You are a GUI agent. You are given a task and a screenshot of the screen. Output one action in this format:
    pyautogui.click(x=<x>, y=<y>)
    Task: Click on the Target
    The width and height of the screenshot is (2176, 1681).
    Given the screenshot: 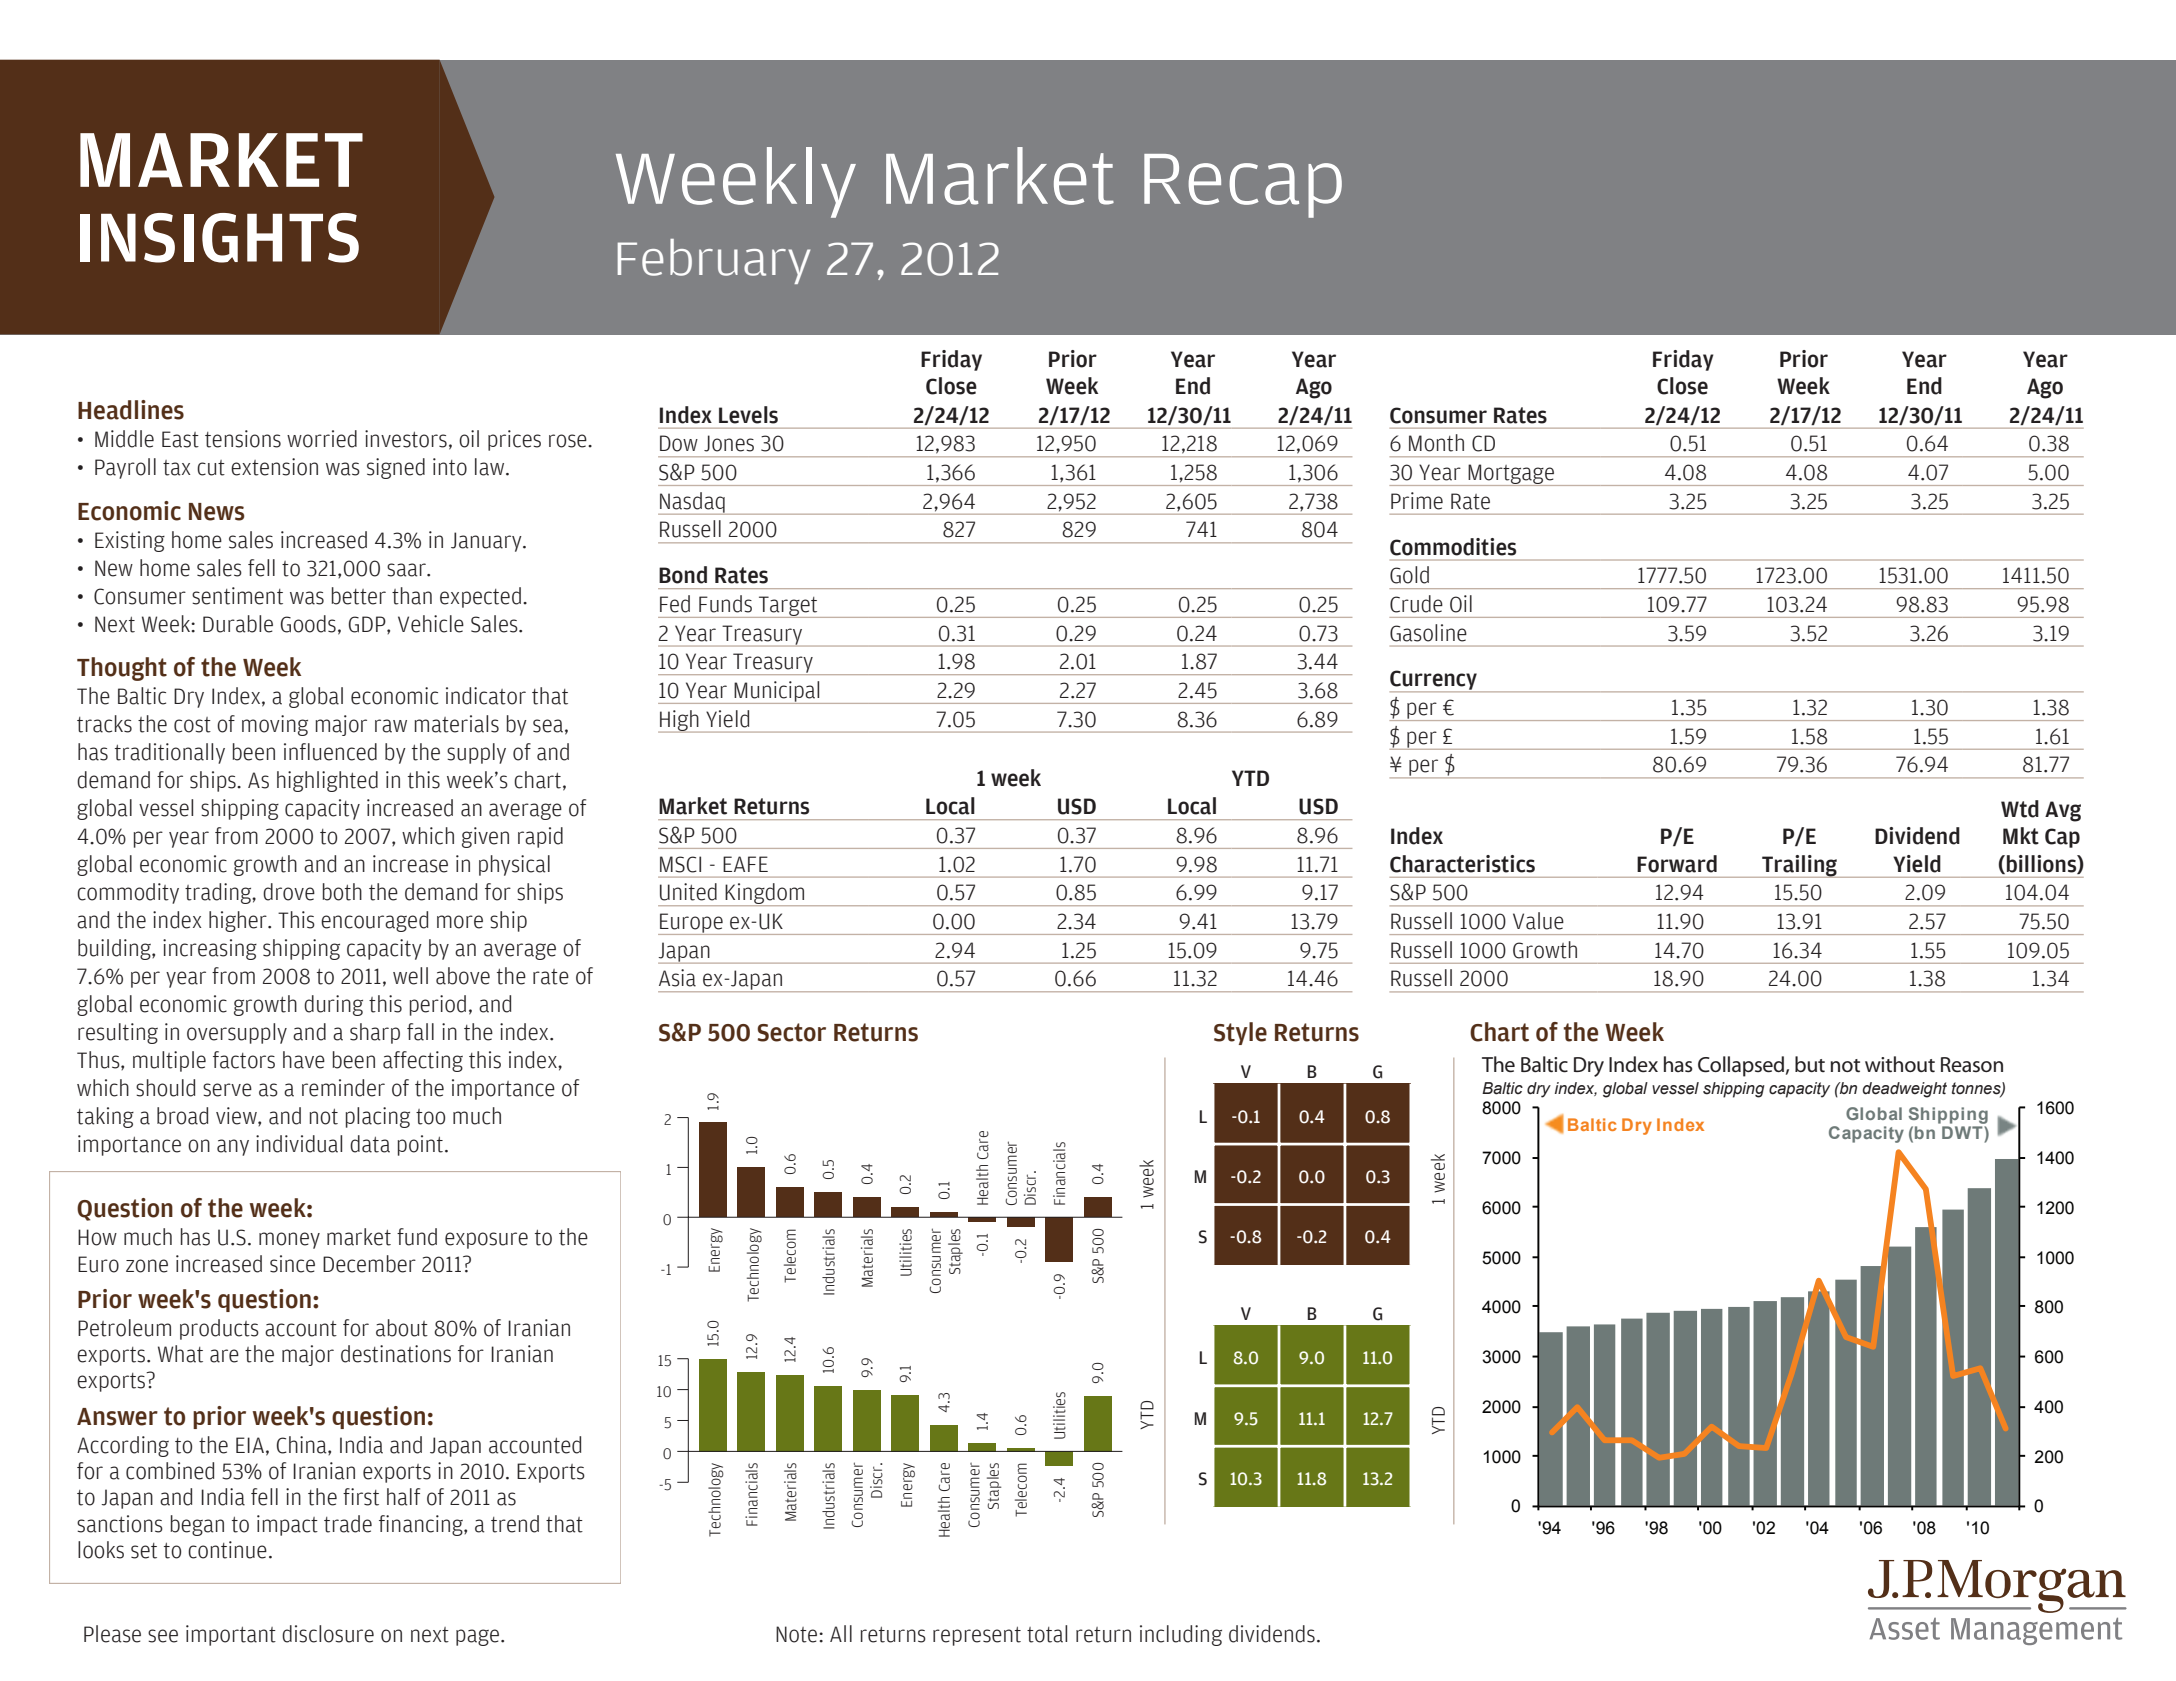 What is the action you would take?
    pyautogui.click(x=788, y=607)
